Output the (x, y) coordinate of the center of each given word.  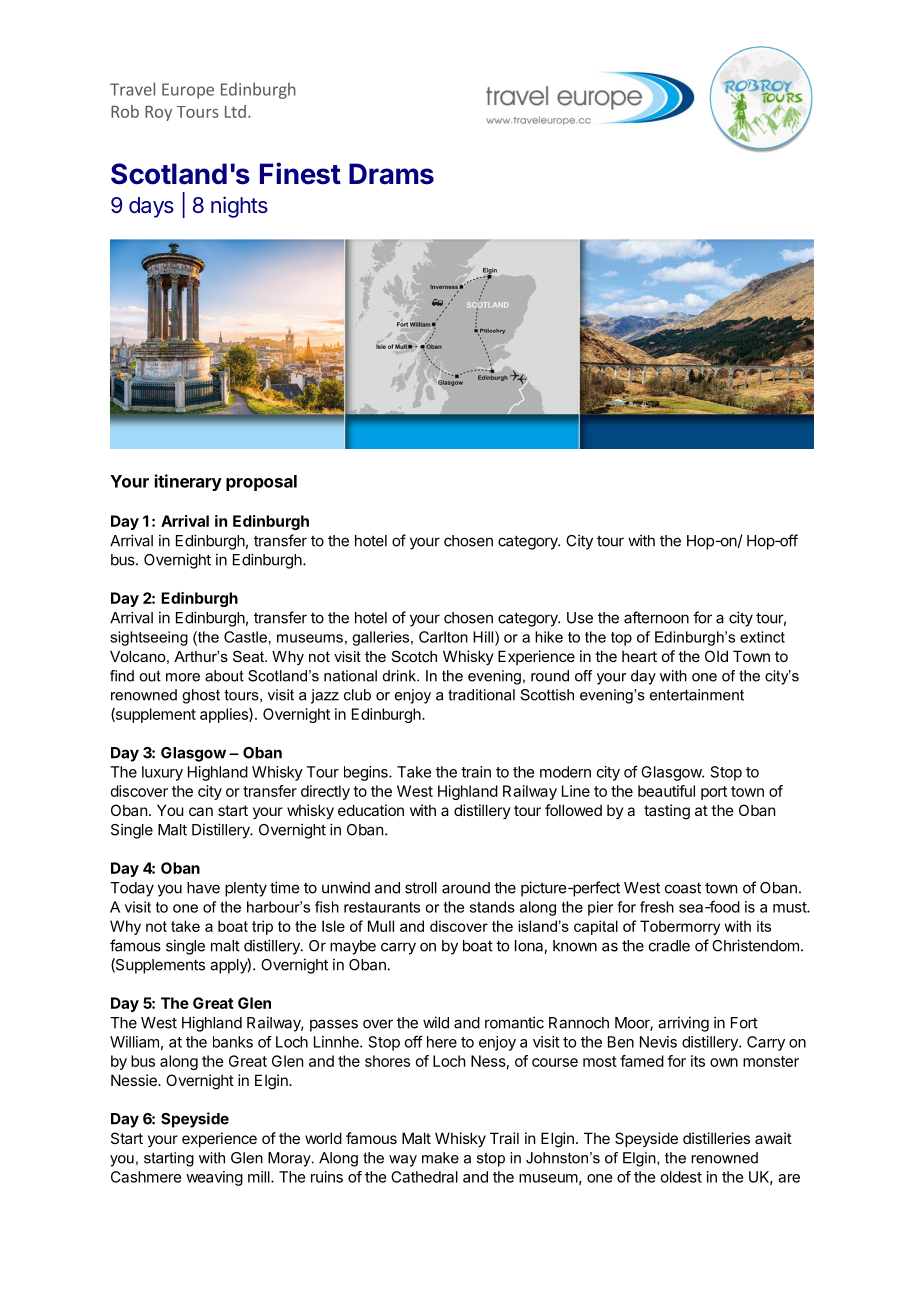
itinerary (188, 482)
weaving (214, 1178)
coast (683, 888)
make (440, 1158)
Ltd (235, 111)
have (203, 888)
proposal (261, 483)
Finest (300, 173)
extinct (762, 637)
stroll (421, 888)
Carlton (443, 637)
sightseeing (149, 638)
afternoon (656, 617)
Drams (391, 174)
